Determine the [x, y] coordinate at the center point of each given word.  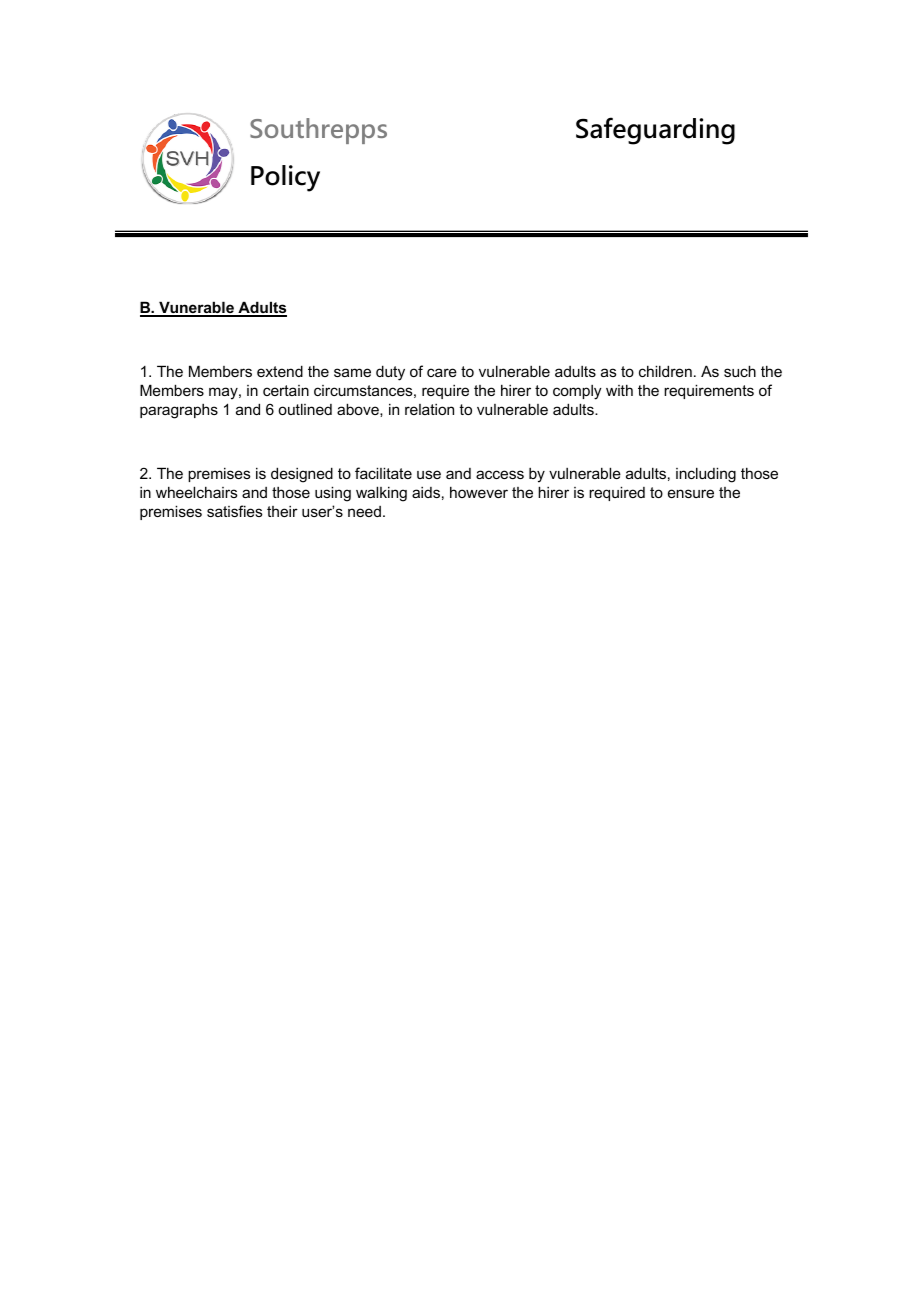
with [619, 390]
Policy [285, 178]
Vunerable [196, 309]
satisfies [235, 511]
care [442, 372]
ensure [691, 493]
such [740, 371]
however [479, 492]
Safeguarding [655, 131]
